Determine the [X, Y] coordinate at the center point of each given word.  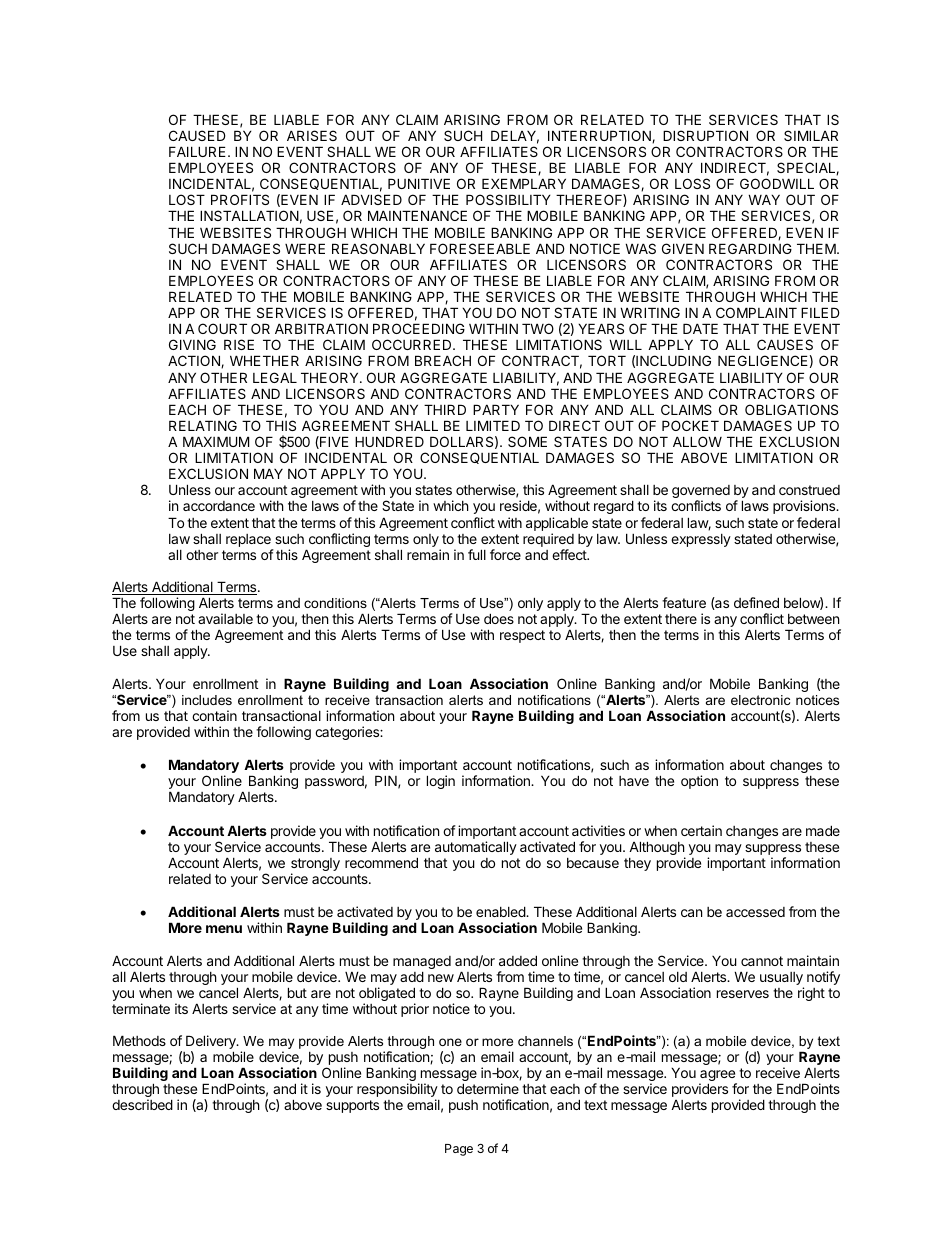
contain [214, 715]
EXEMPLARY [524, 183]
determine [488, 1088]
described [142, 1104]
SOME [527, 441]
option [699, 782]
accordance [219, 506]
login [441, 782]
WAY [764, 199]
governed [701, 493]
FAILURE [197, 151]
